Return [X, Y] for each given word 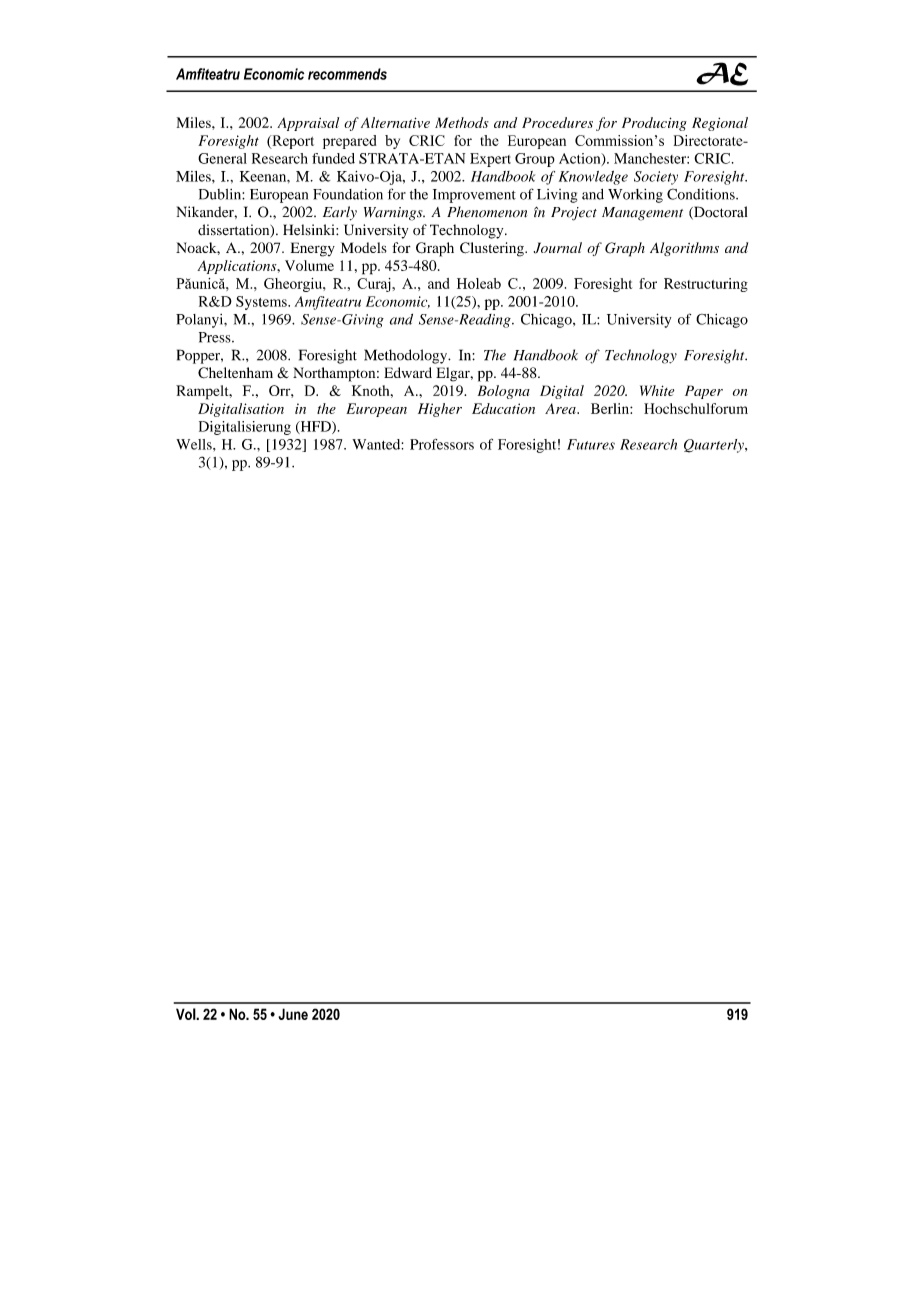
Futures [591, 444]
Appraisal [308, 124]
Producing [654, 124]
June [293, 1014]
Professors [442, 444]
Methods [462, 122]
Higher [440, 410]
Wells [195, 444]
